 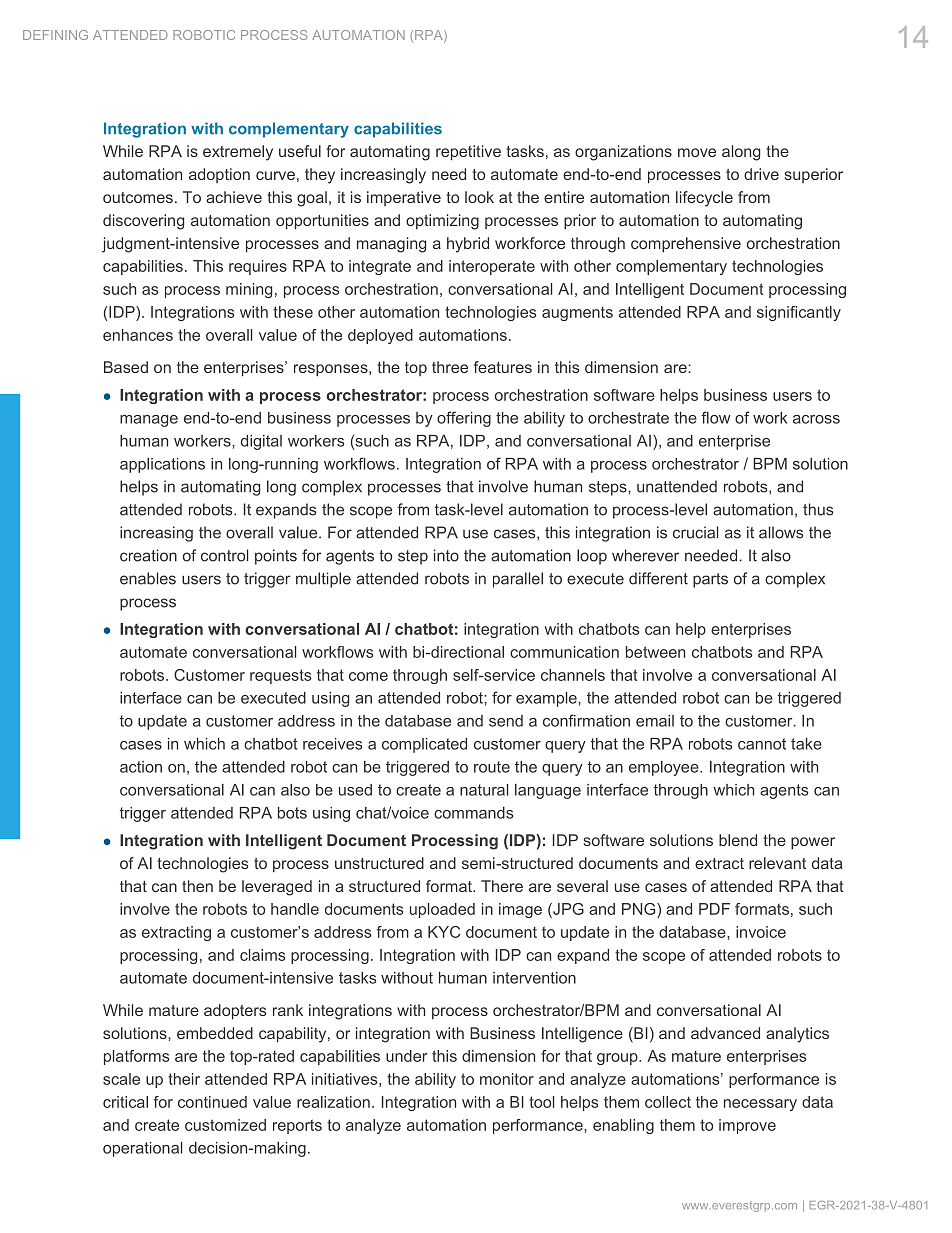 I want to click on enables, so click(x=148, y=578).
